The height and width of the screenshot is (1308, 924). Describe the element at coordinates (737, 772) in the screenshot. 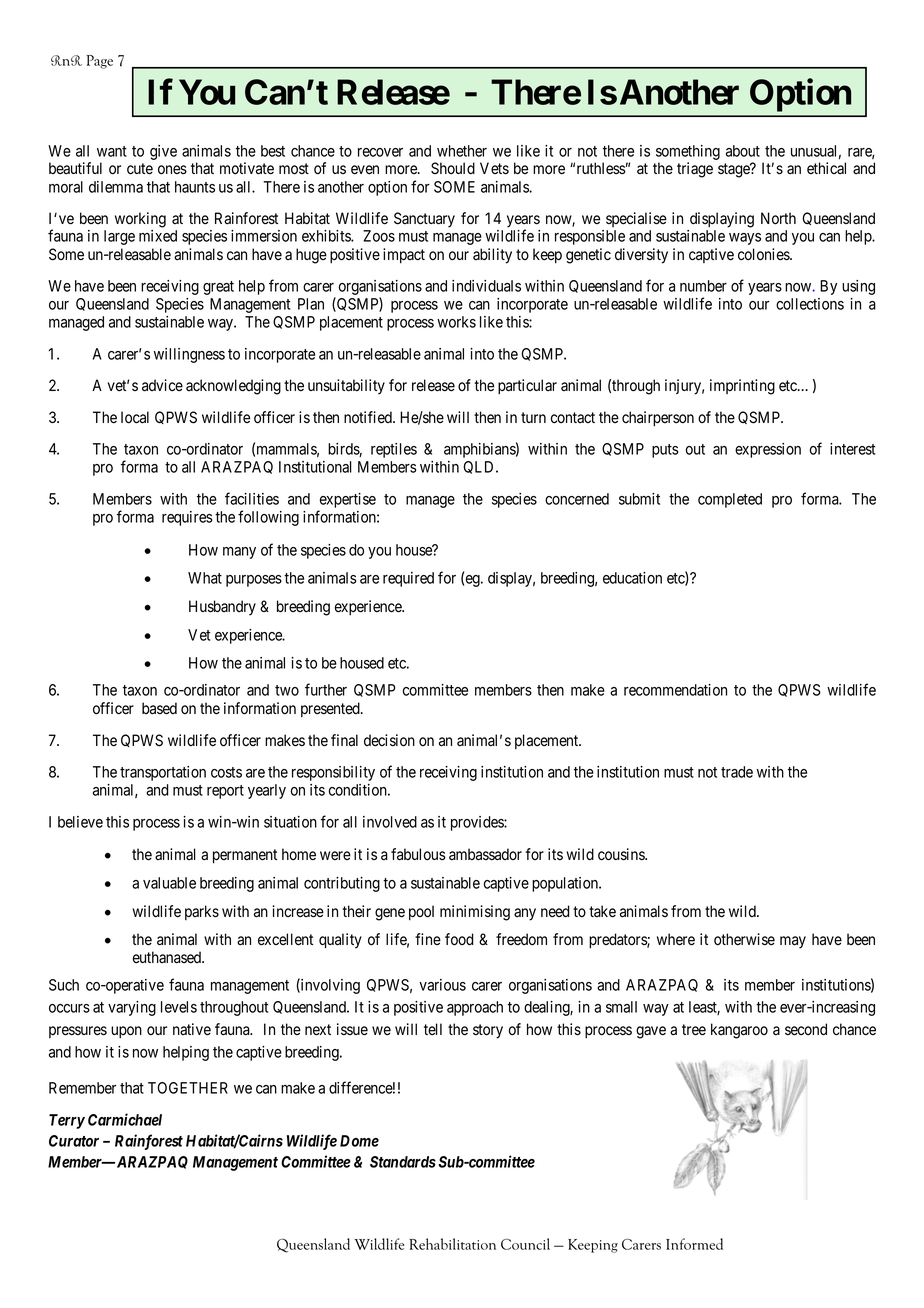

I see `trade` at that location.
